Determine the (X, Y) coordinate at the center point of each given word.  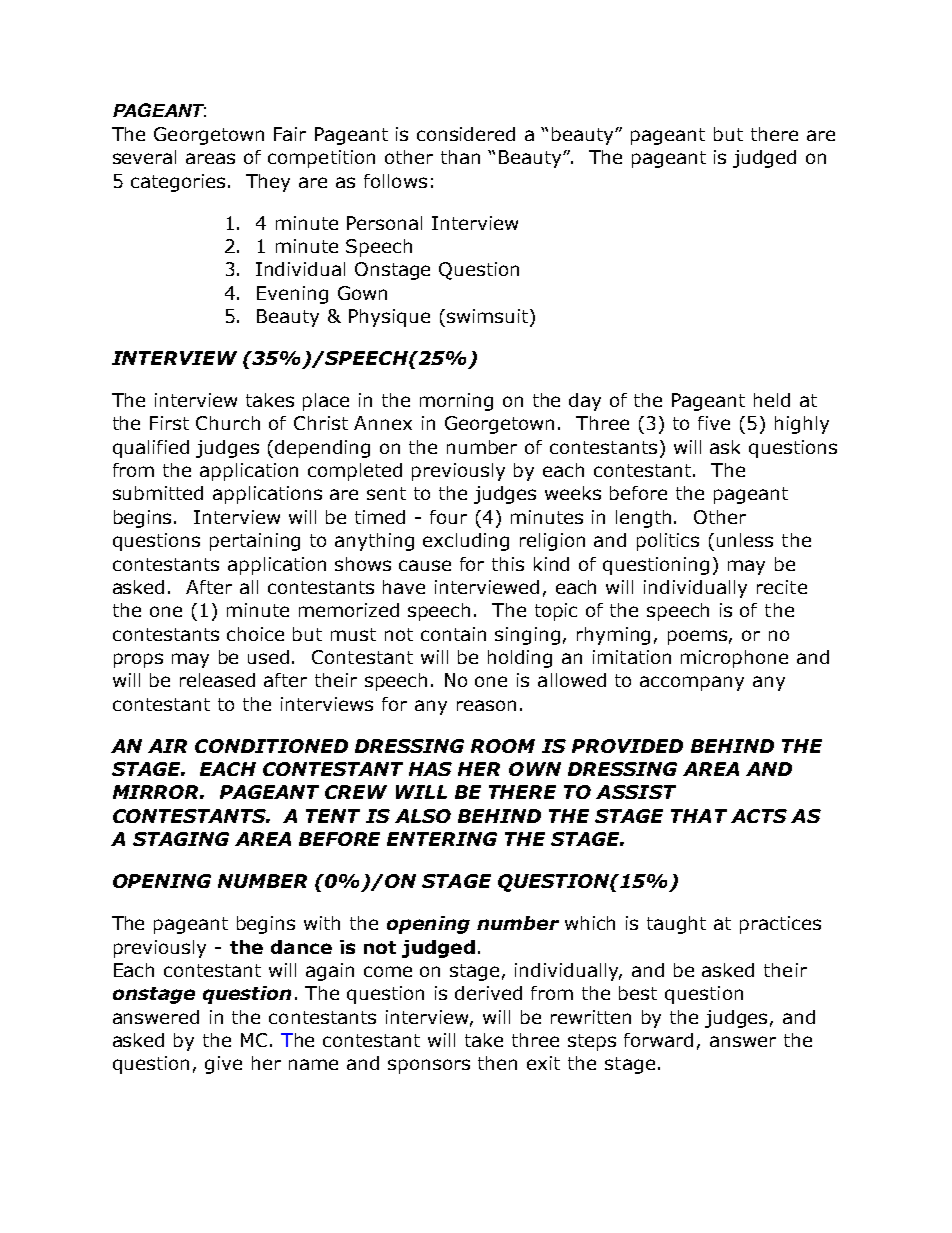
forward (658, 1040)
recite (782, 587)
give (223, 1065)
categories (178, 183)
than (460, 157)
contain (453, 634)
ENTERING (442, 839)
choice (255, 634)
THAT (699, 816)
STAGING (181, 839)
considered (466, 134)
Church (228, 423)
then (497, 1063)
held (772, 400)
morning (456, 402)
